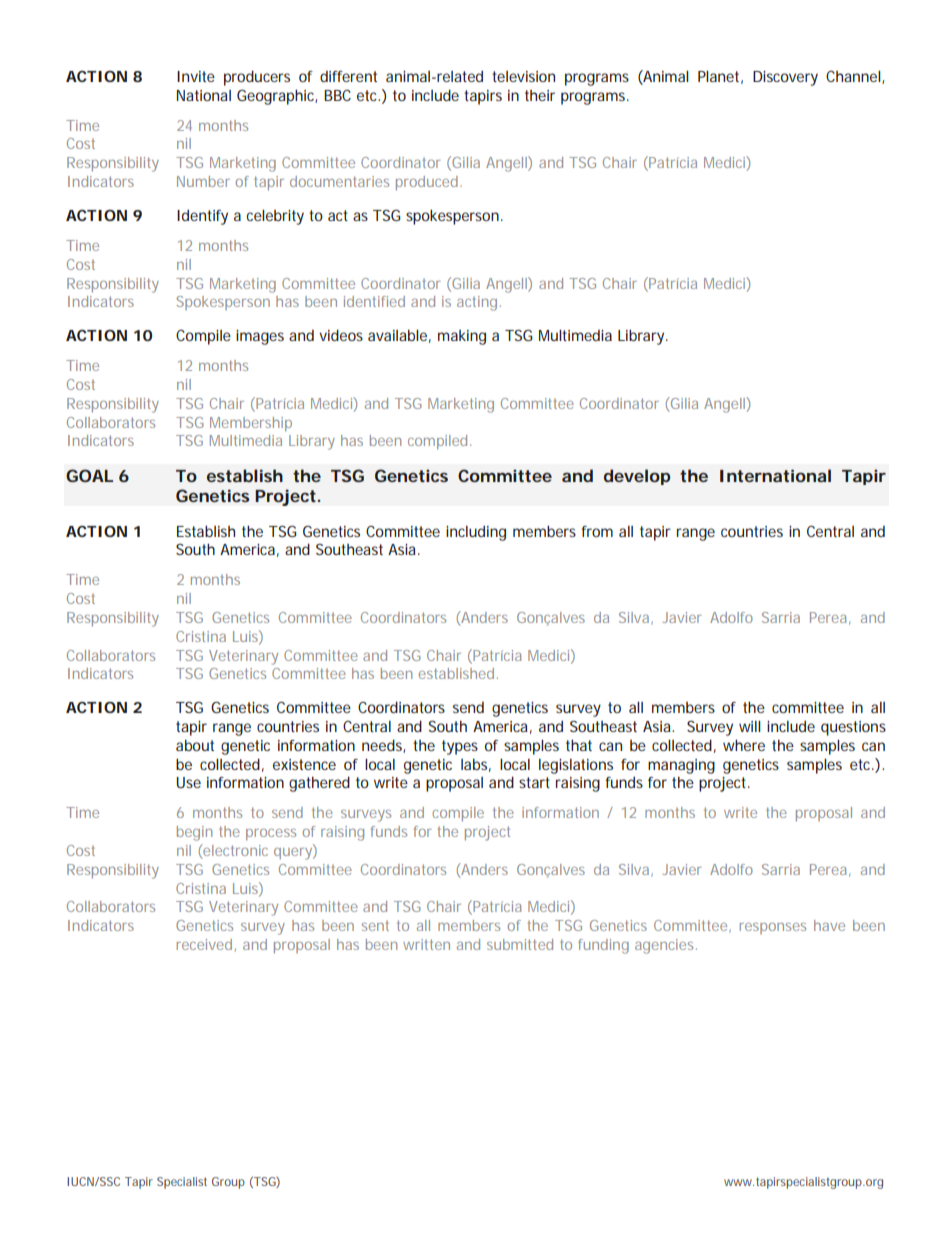  Describe the element at coordinates (785, 78) in the screenshot. I see `Discovery` at that location.
